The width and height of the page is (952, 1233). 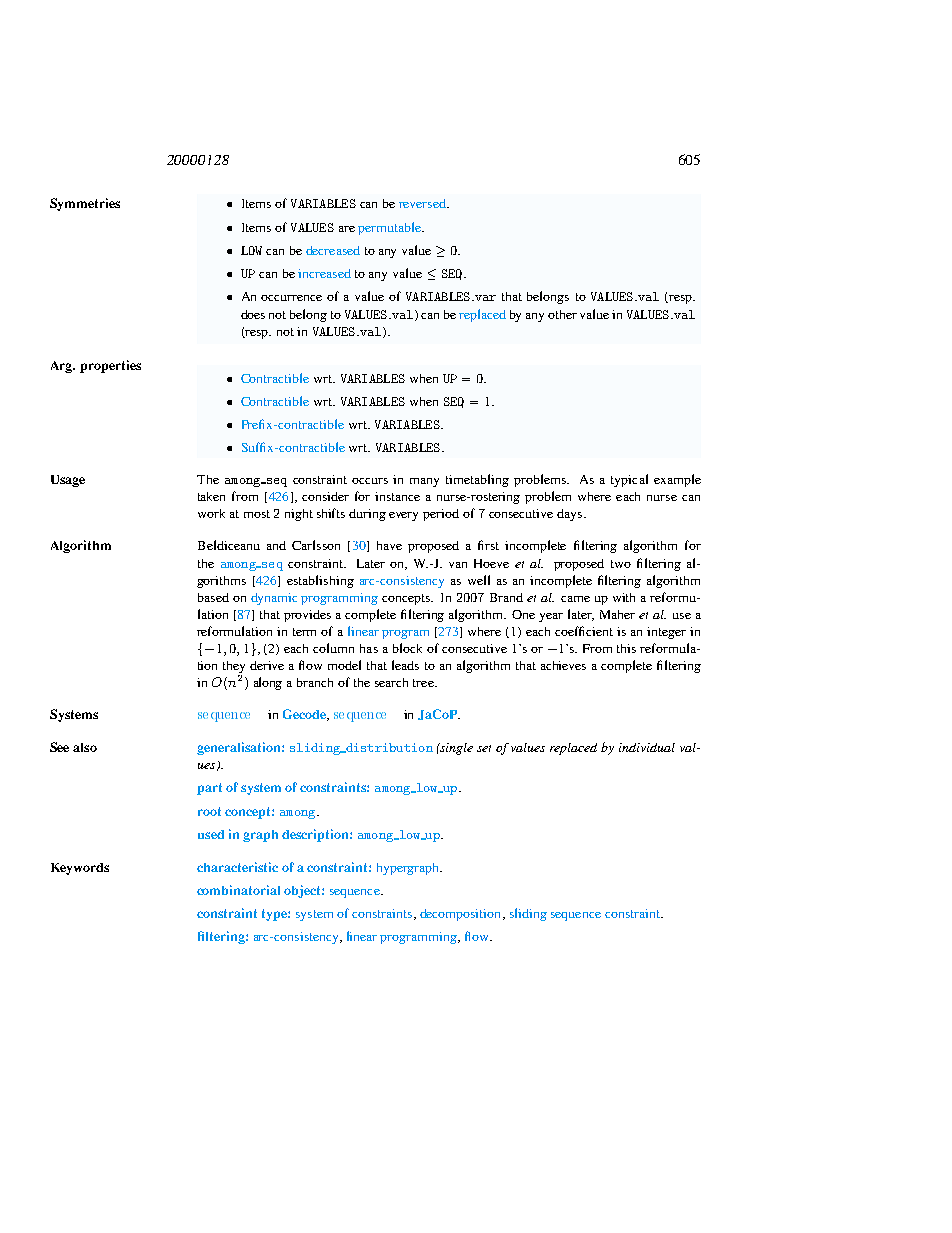 I want to click on occurrence, so click(x=291, y=298).
